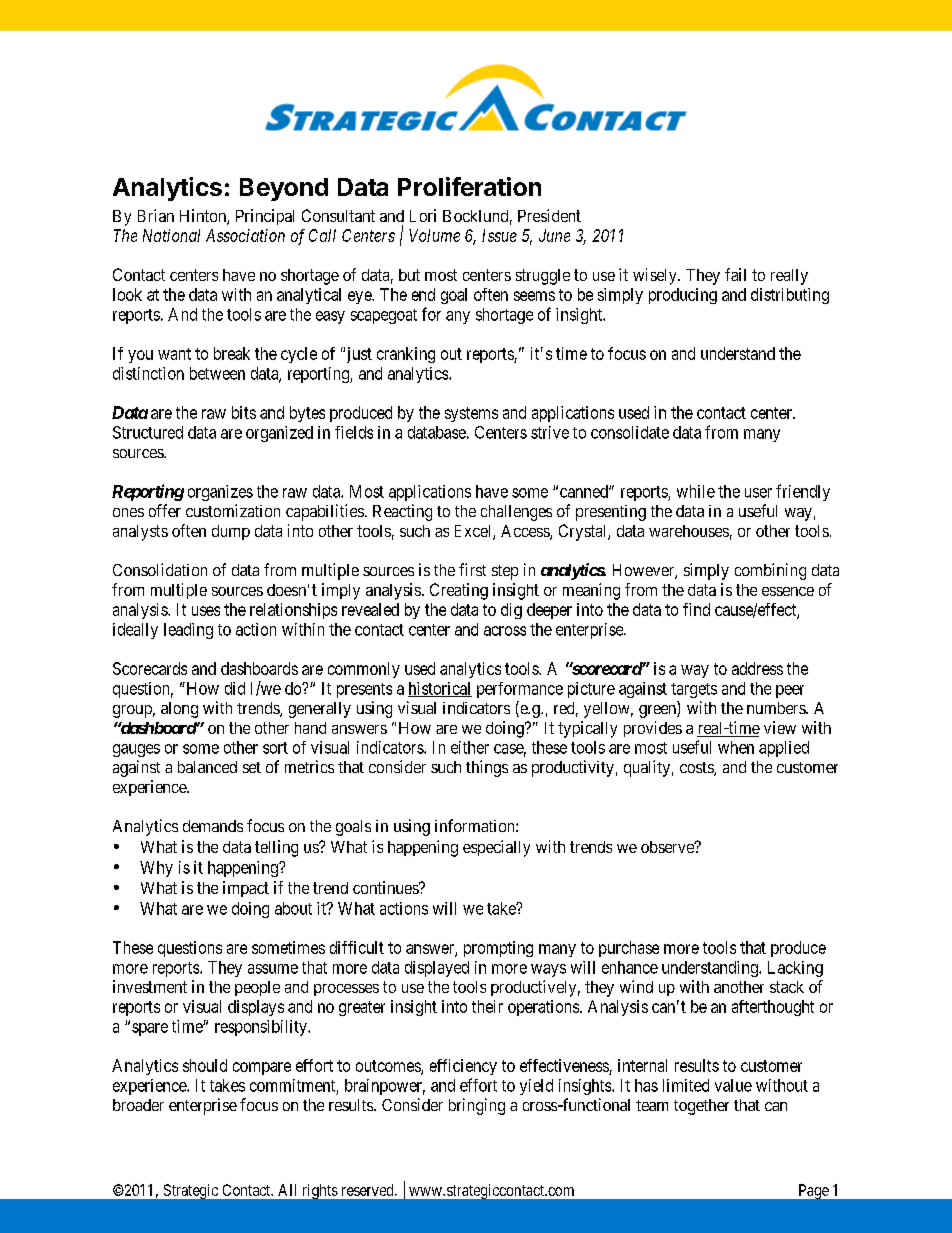 This page has width=952, height=1233. Describe the element at coordinates (469, 186) in the page. I see `Proliferation` at that location.
